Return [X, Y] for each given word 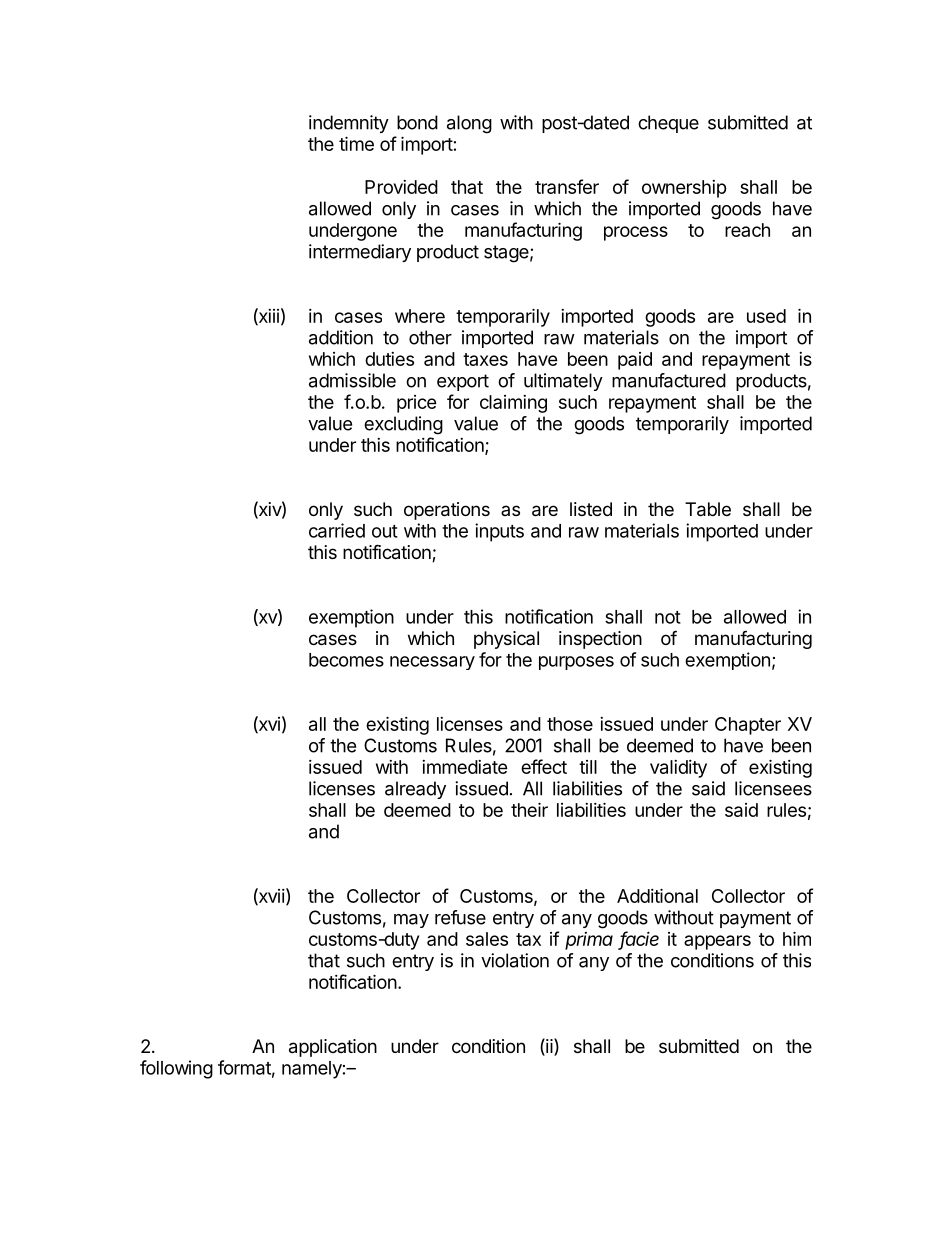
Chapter [748, 726]
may [411, 921]
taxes [485, 359]
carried [337, 530]
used [766, 316]
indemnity [349, 124]
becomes [346, 660]
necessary [432, 663]
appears [717, 942]
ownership [684, 189]
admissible [352, 380]
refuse [460, 917]
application [333, 1048]
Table [708, 509]
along [469, 124]
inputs [499, 532]
